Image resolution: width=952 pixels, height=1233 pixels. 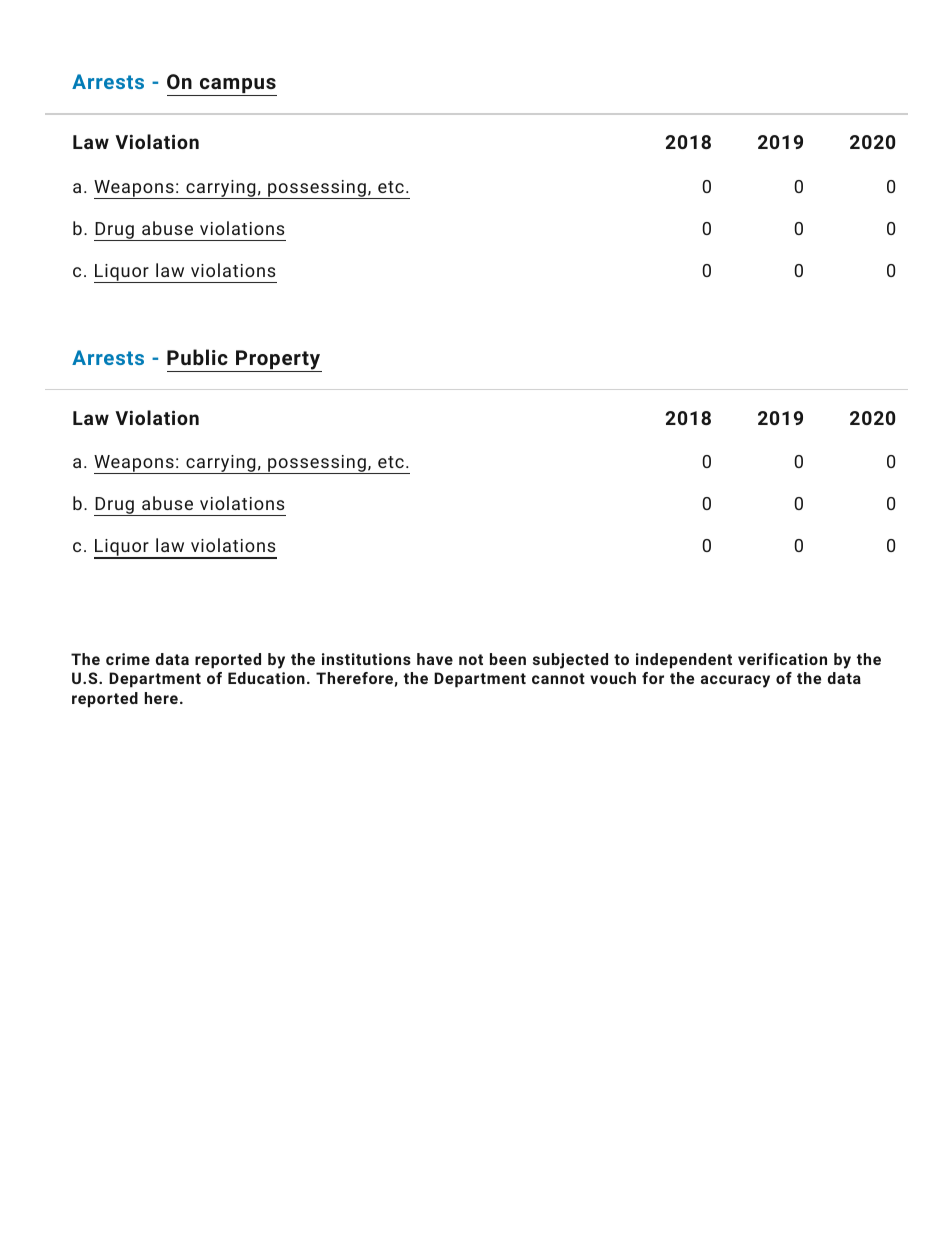 I want to click on institutions, so click(x=366, y=659).
